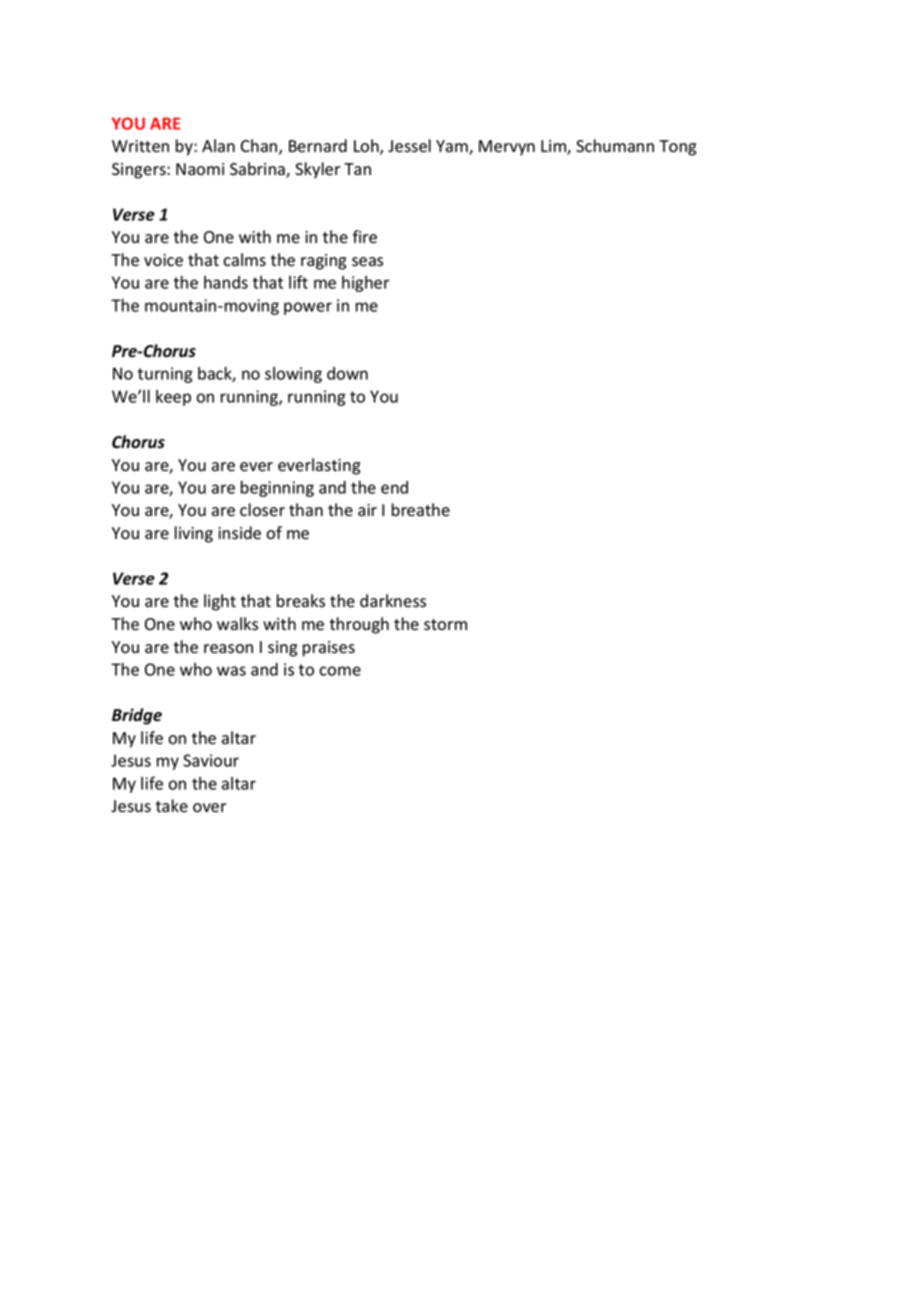  I want to click on higher, so click(366, 284).
